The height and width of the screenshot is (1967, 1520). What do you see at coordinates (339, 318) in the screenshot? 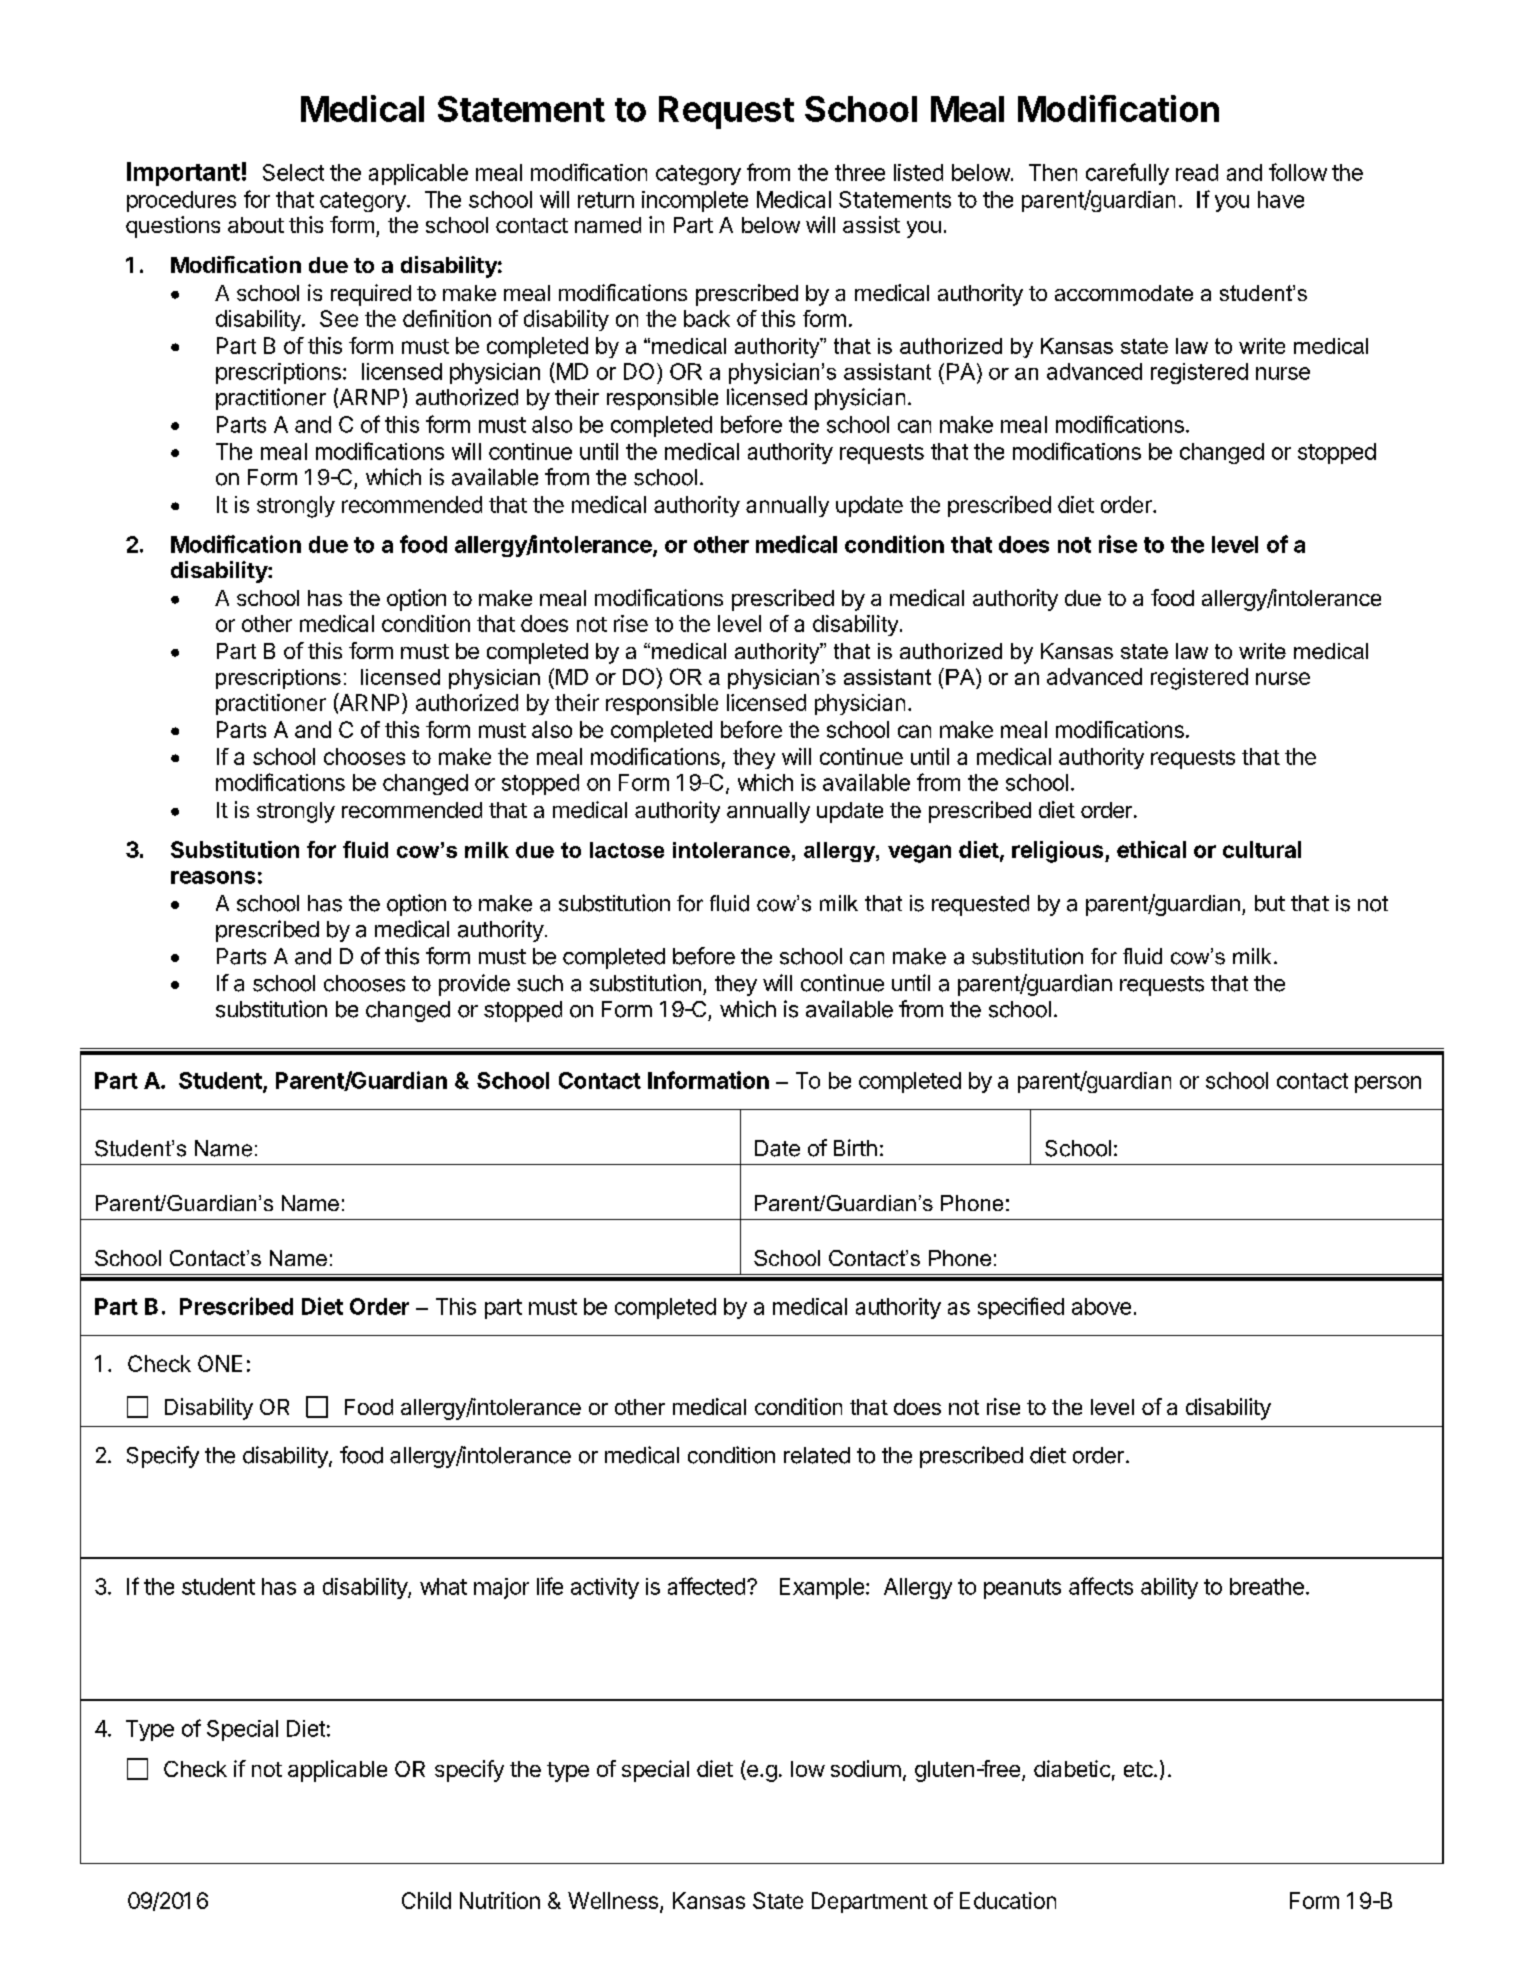
I see `See` at bounding box center [339, 318].
